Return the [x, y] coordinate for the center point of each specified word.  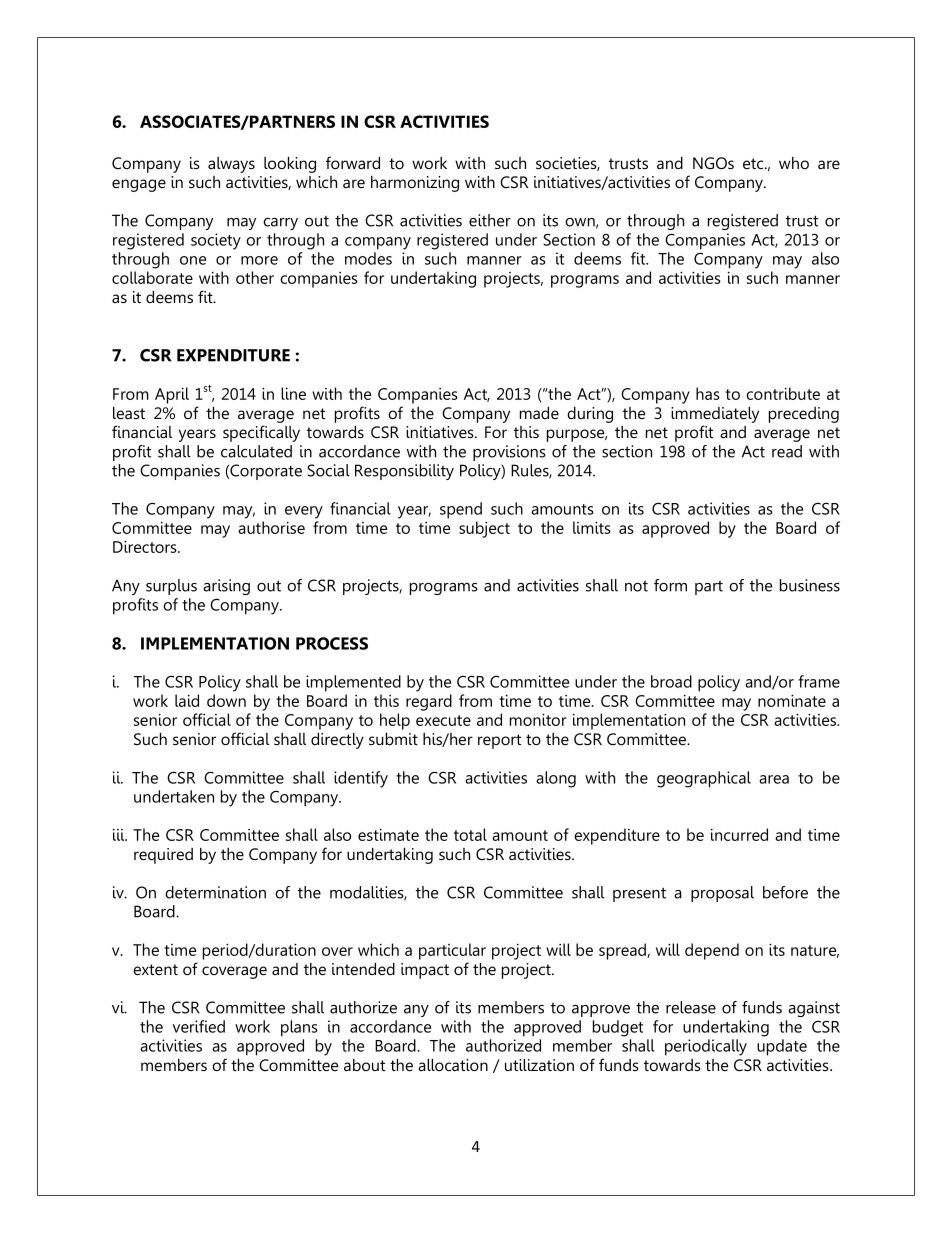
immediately [715, 415]
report [499, 741]
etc [754, 163]
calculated [256, 451]
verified [199, 1026]
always [231, 165]
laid [187, 700]
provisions [509, 453]
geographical [704, 779]
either [490, 220]
